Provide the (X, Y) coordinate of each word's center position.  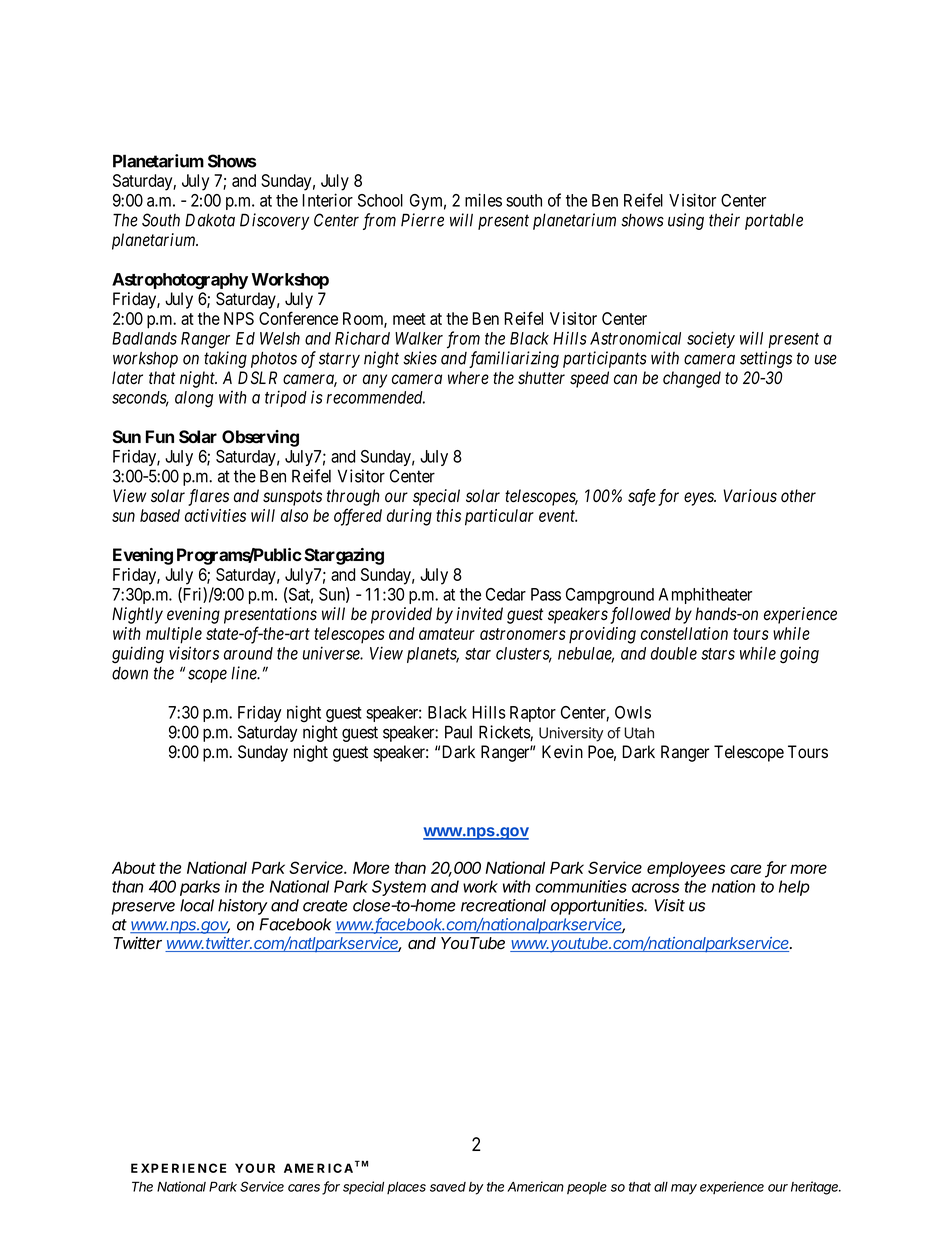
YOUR (255, 1168)
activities (215, 515)
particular (499, 517)
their (724, 220)
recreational (503, 905)
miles (483, 200)
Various (750, 496)
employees (686, 869)
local (197, 905)
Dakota (210, 220)
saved (448, 1187)
